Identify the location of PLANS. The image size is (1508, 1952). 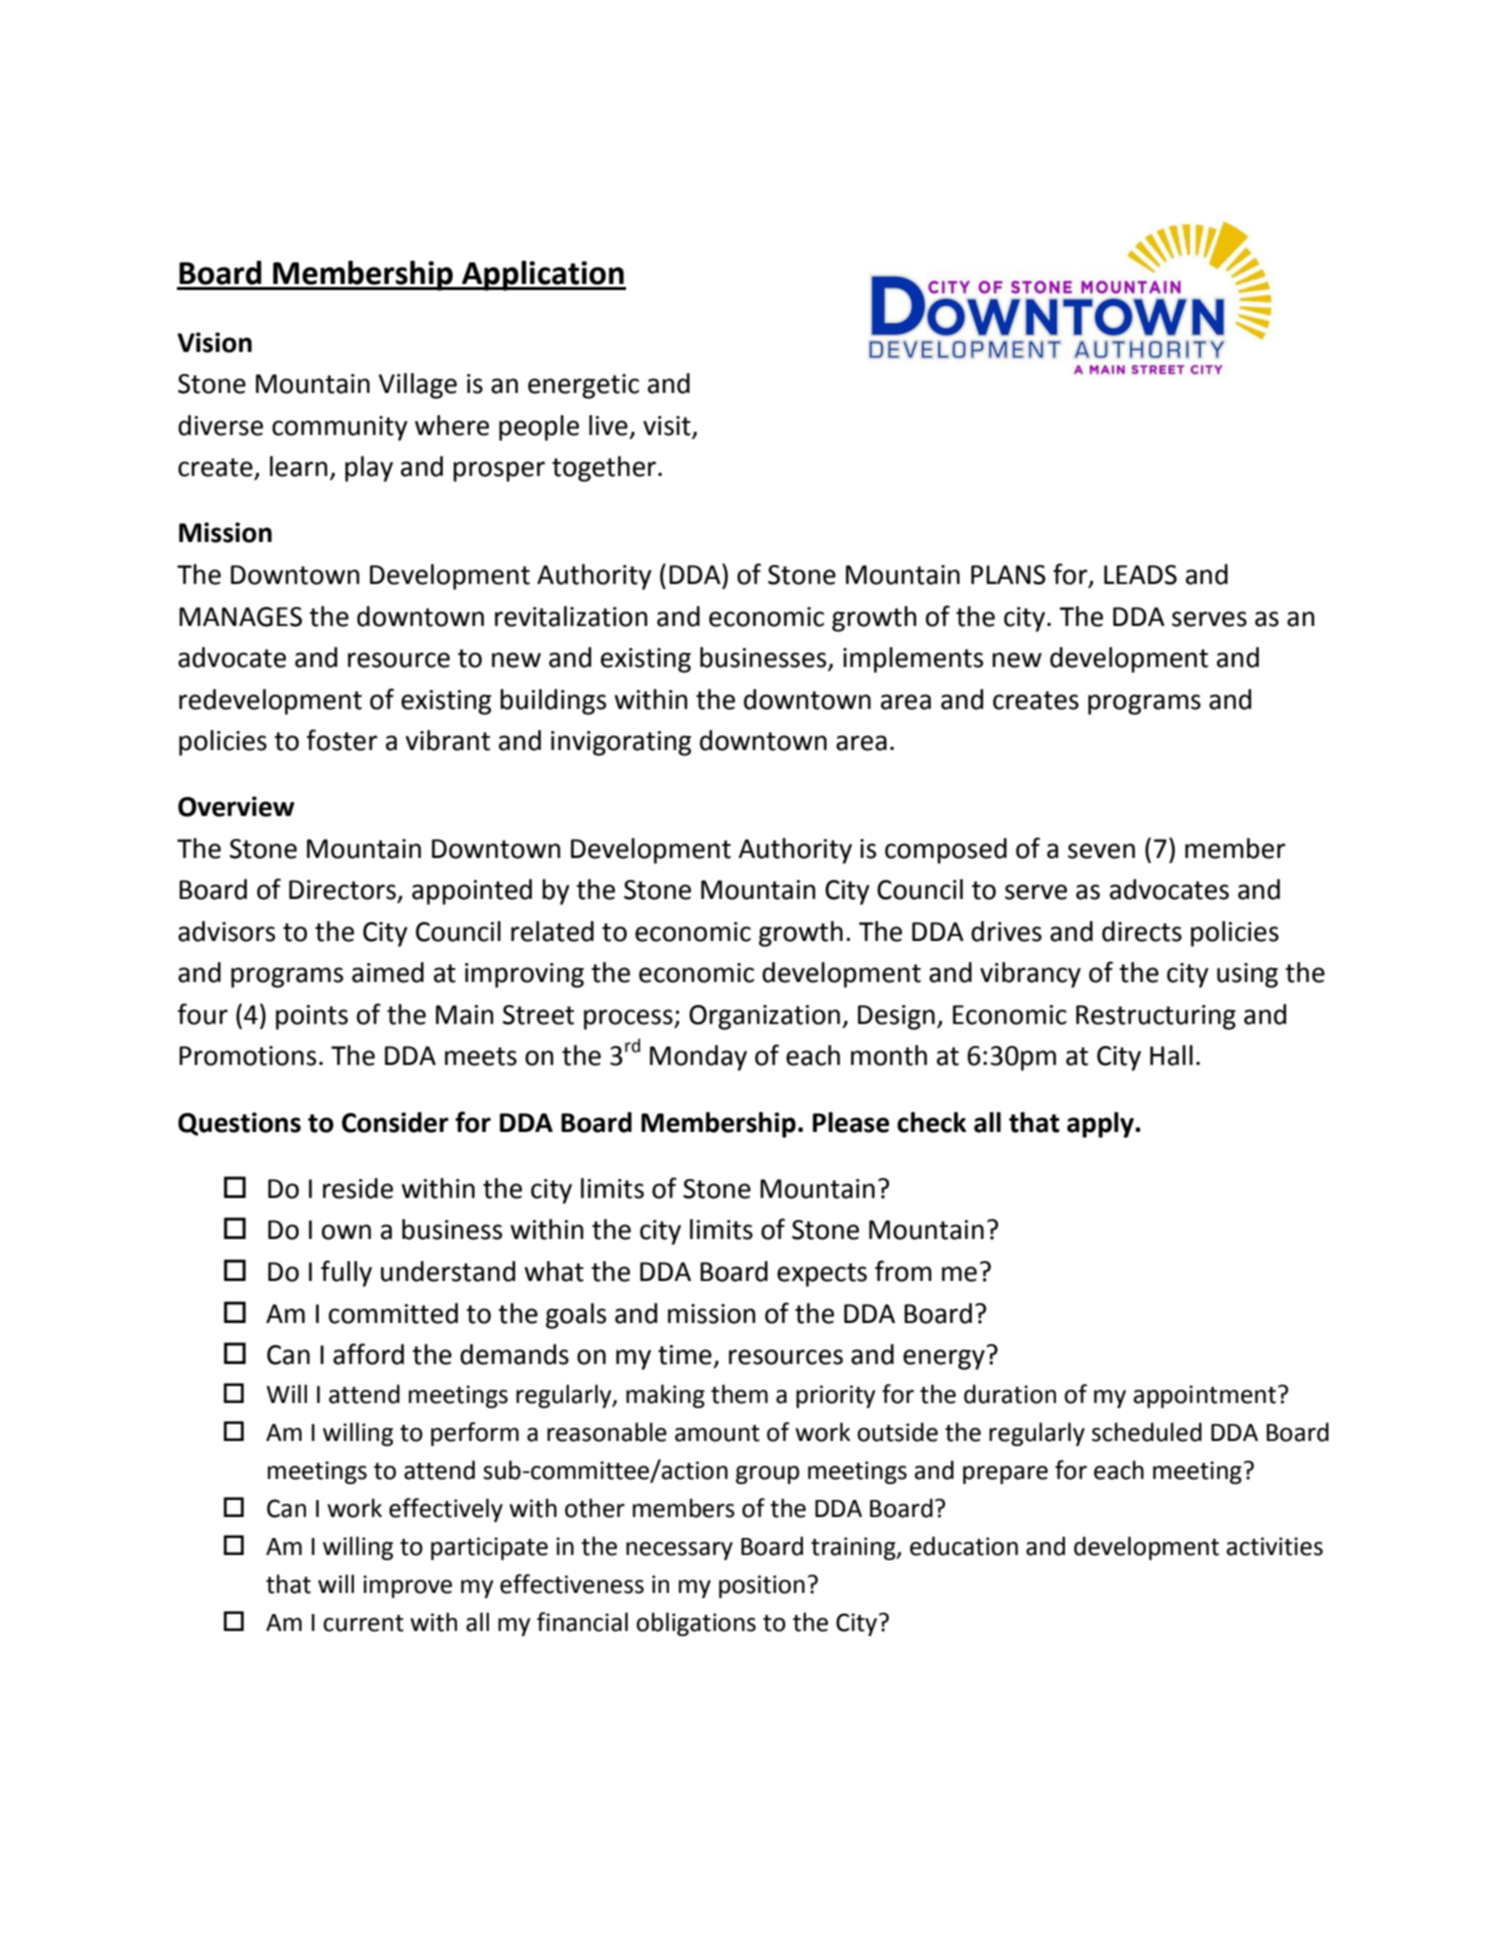
(1008, 575).
